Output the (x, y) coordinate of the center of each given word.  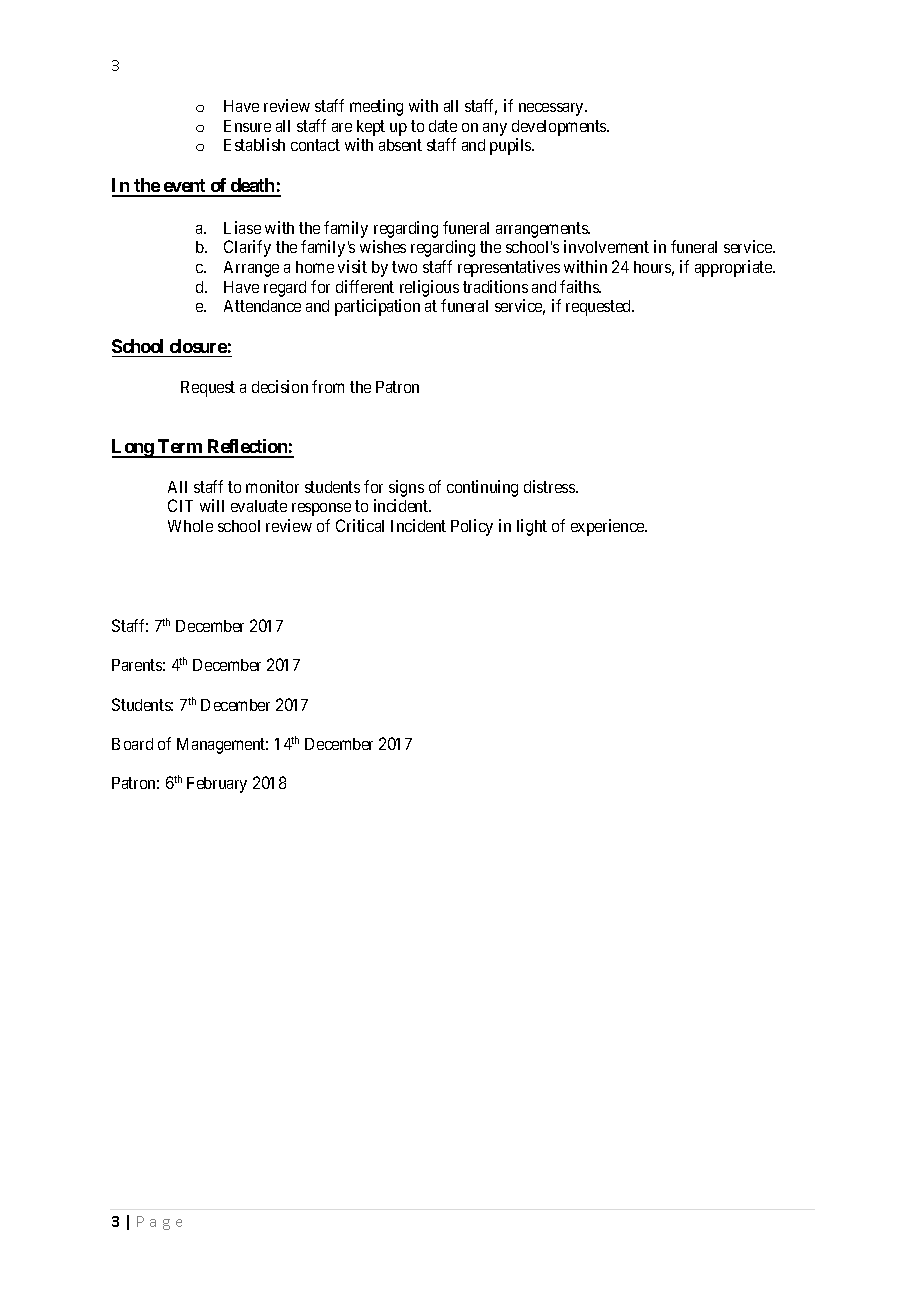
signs (406, 488)
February (217, 785)
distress (550, 486)
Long (133, 448)
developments (560, 129)
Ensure (247, 126)
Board (132, 744)
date (443, 126)
